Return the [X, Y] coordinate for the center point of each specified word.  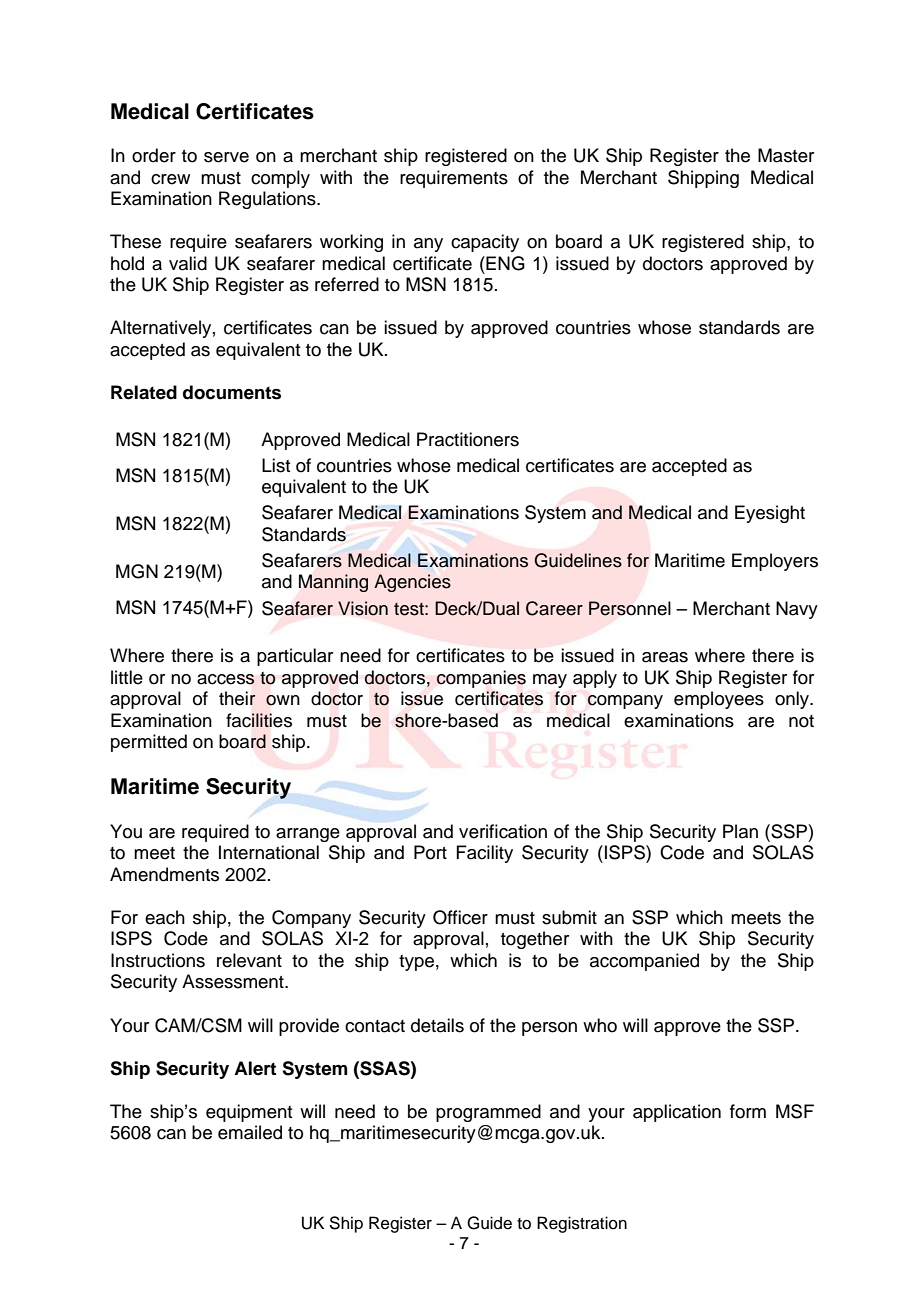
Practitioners [468, 439]
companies [481, 679]
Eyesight [770, 514]
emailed [250, 1132]
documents [232, 392]
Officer [460, 917]
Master [786, 155]
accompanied [644, 962]
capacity [485, 243]
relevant [249, 960]
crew [170, 179]
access [226, 679]
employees [719, 700]
